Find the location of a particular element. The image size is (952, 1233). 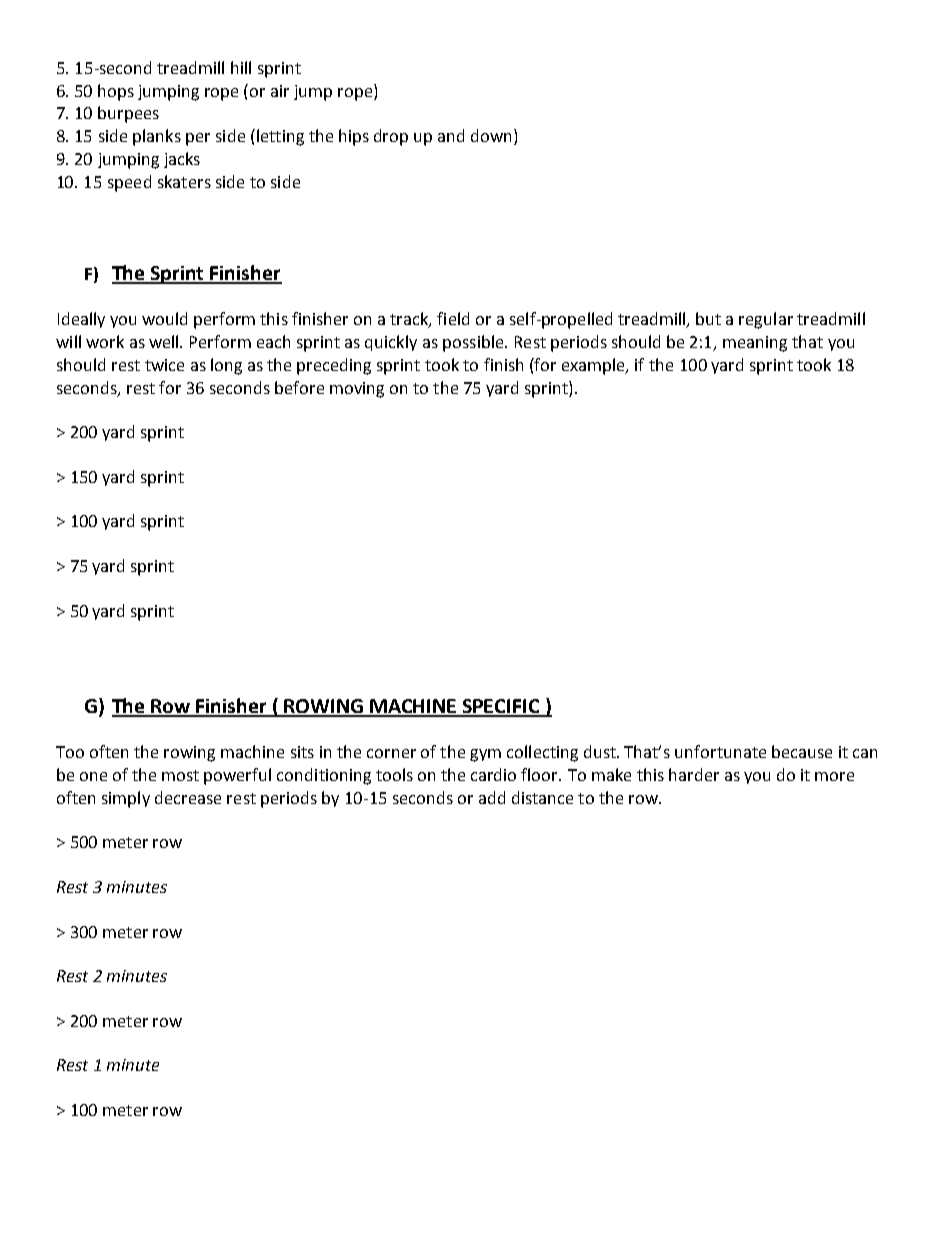

SPECIFIC is located at coordinates (501, 707).
